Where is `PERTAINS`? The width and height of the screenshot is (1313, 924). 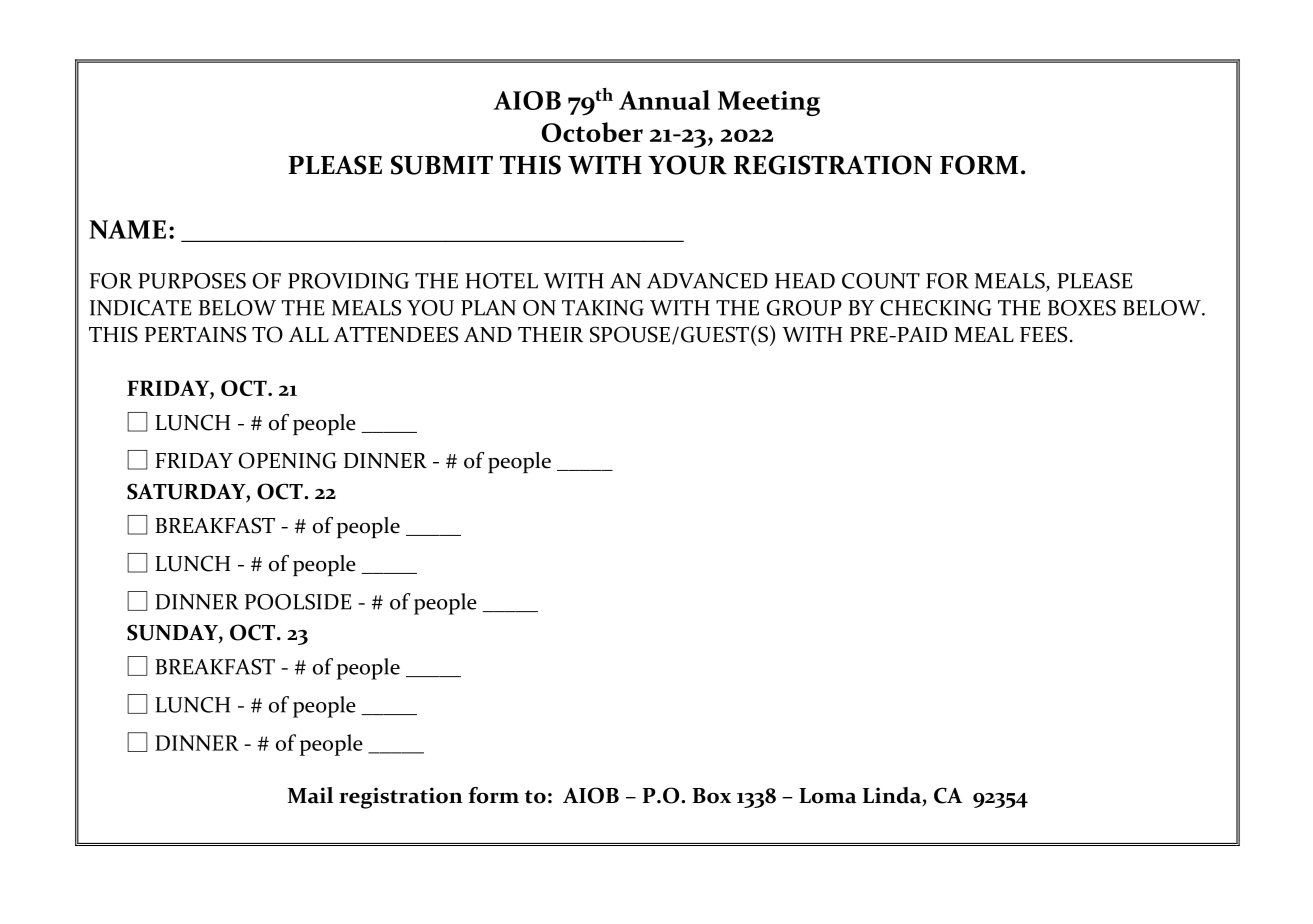 PERTAINS is located at coordinates (195, 334).
